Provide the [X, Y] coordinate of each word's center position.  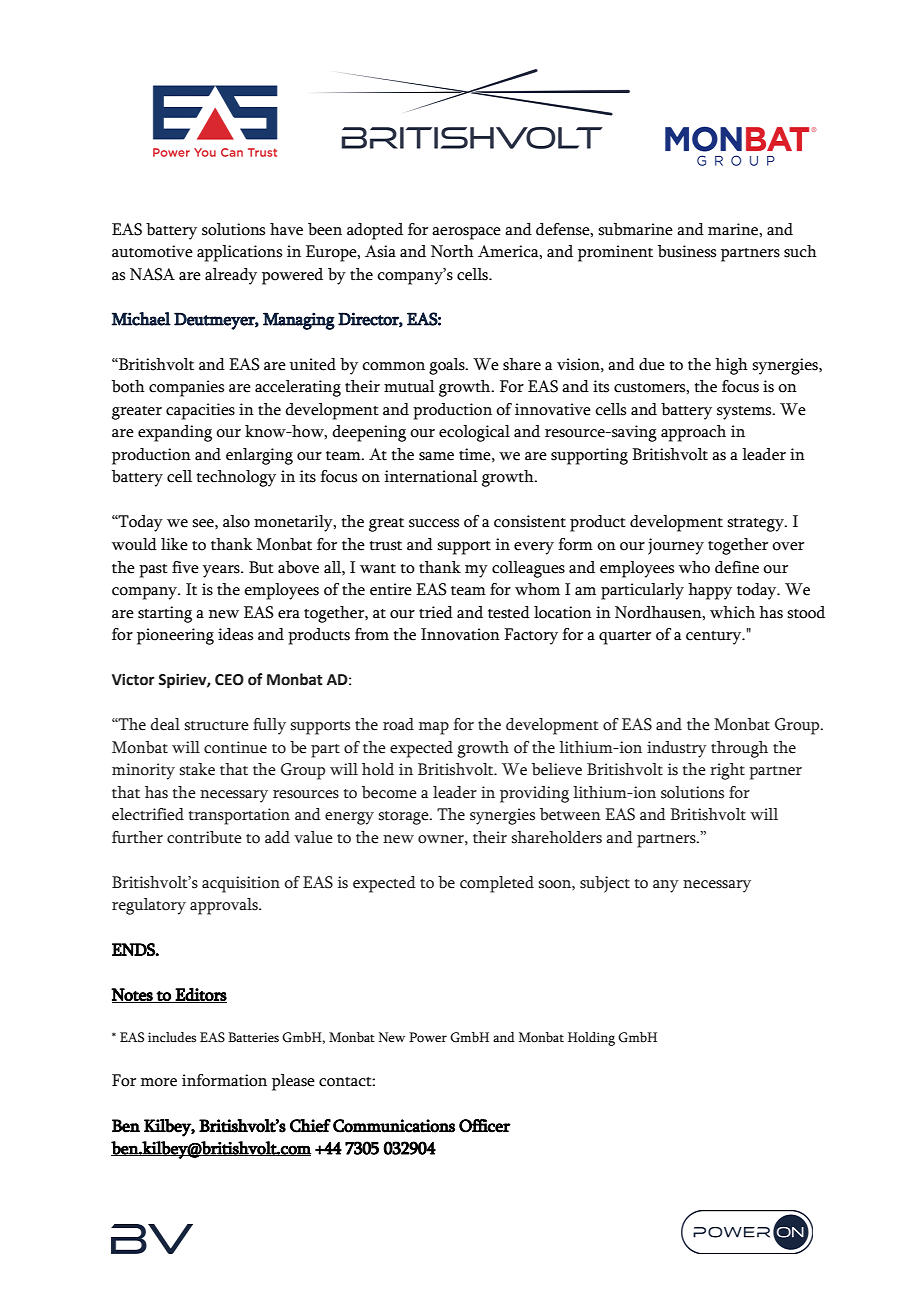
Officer [485, 1126]
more [159, 1082]
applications [239, 253]
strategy [756, 525]
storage [405, 818]
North [452, 251]
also [236, 521]
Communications [394, 1126]
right [727, 771]
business [687, 251]
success [434, 523]
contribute [204, 837]
